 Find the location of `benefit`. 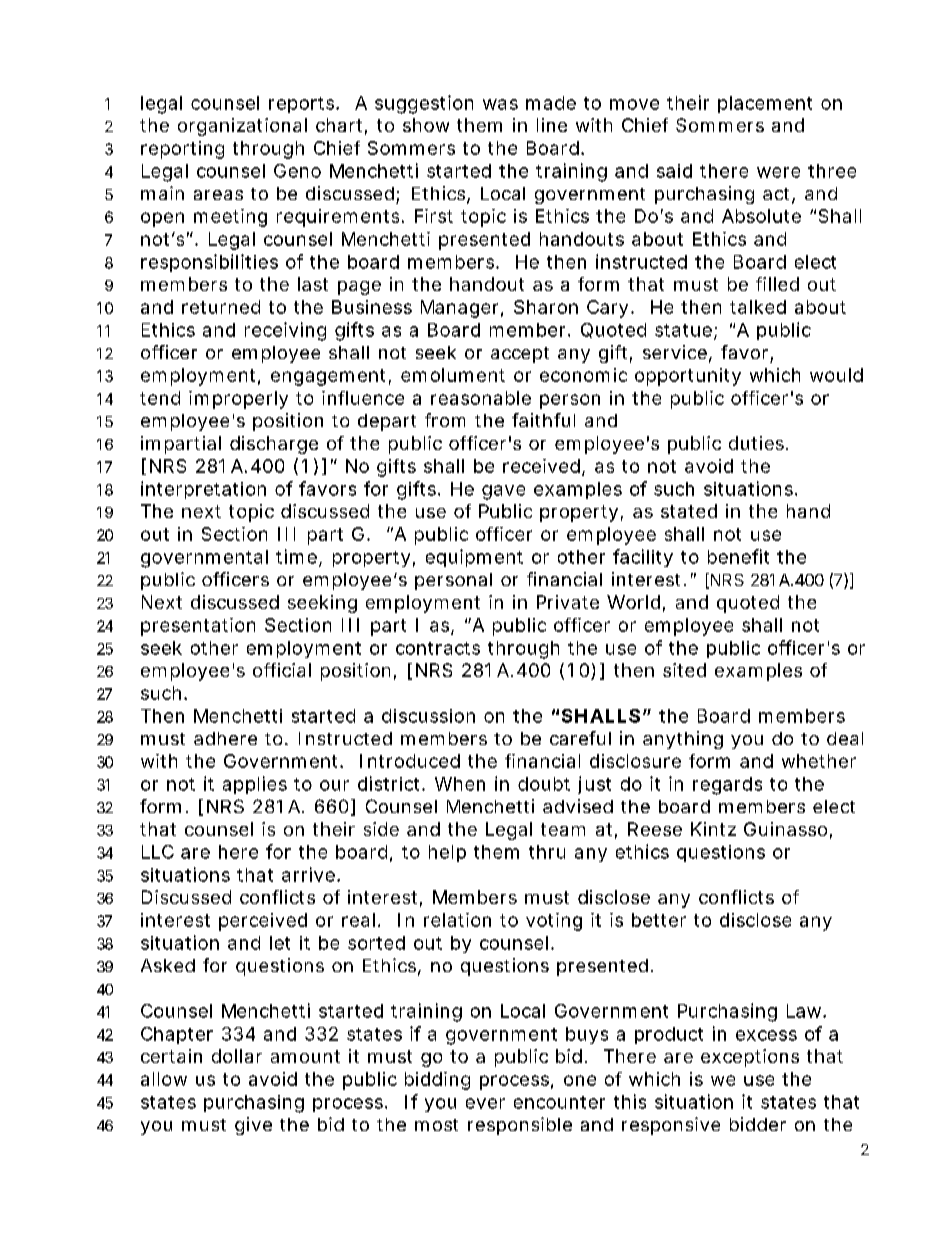

benefit is located at coordinates (738, 556).
